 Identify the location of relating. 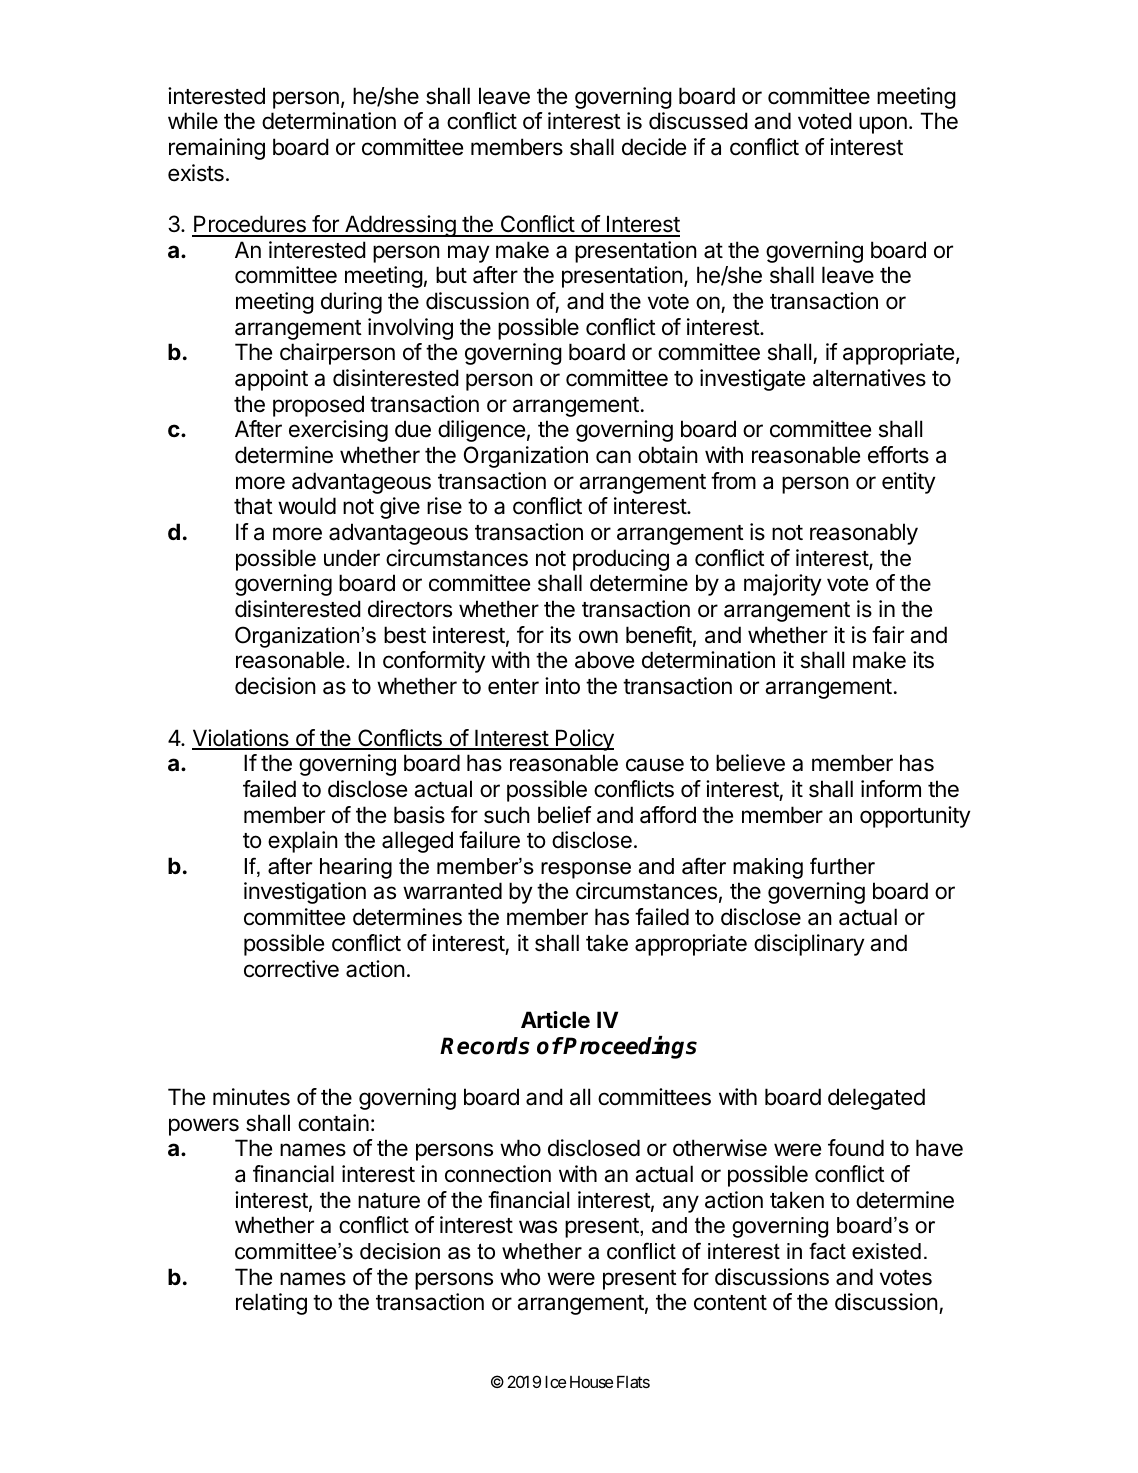
(271, 1304).
